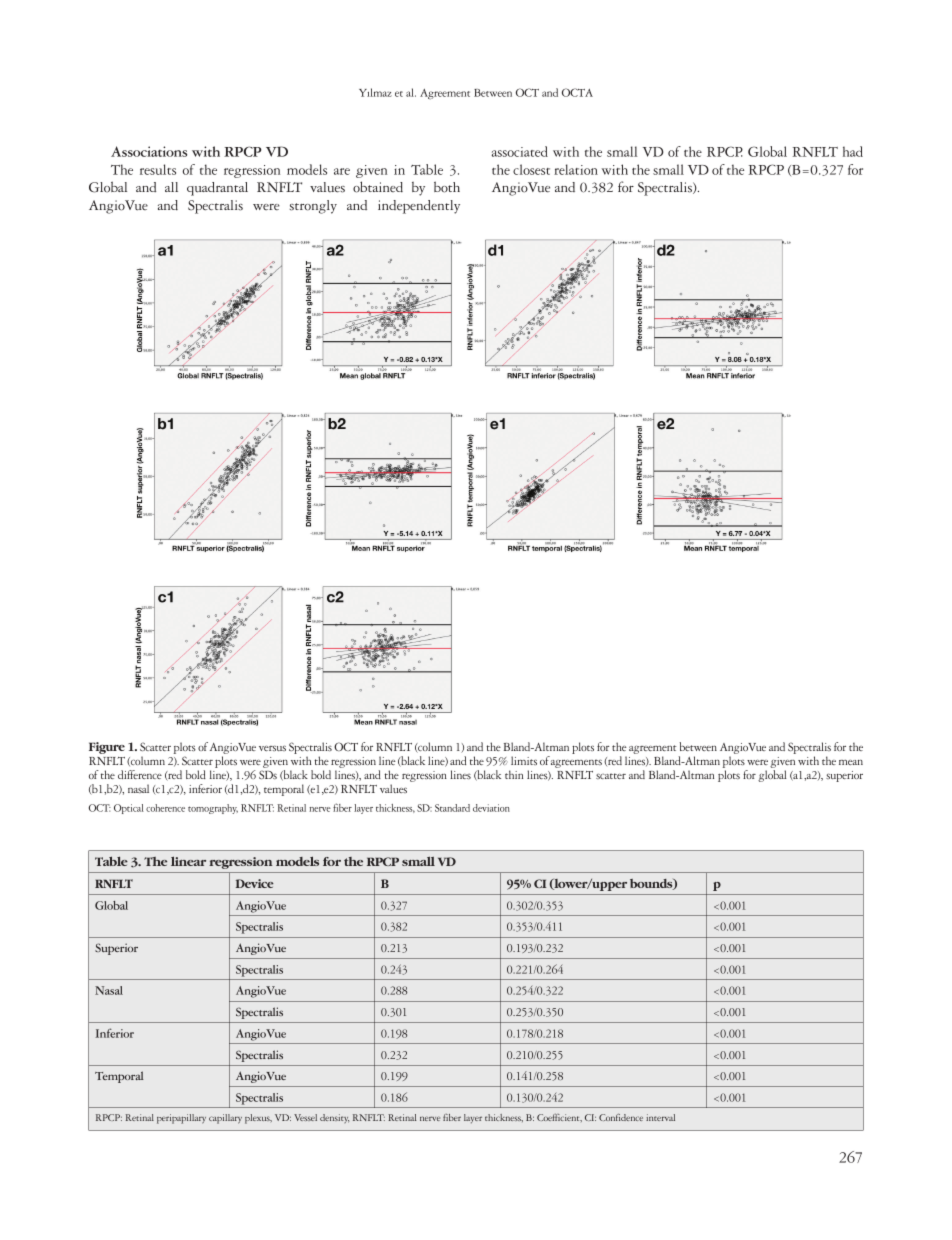 This document has width=952, height=1240. What do you see at coordinates (520, 151) in the document?
I see `associated` at bounding box center [520, 151].
